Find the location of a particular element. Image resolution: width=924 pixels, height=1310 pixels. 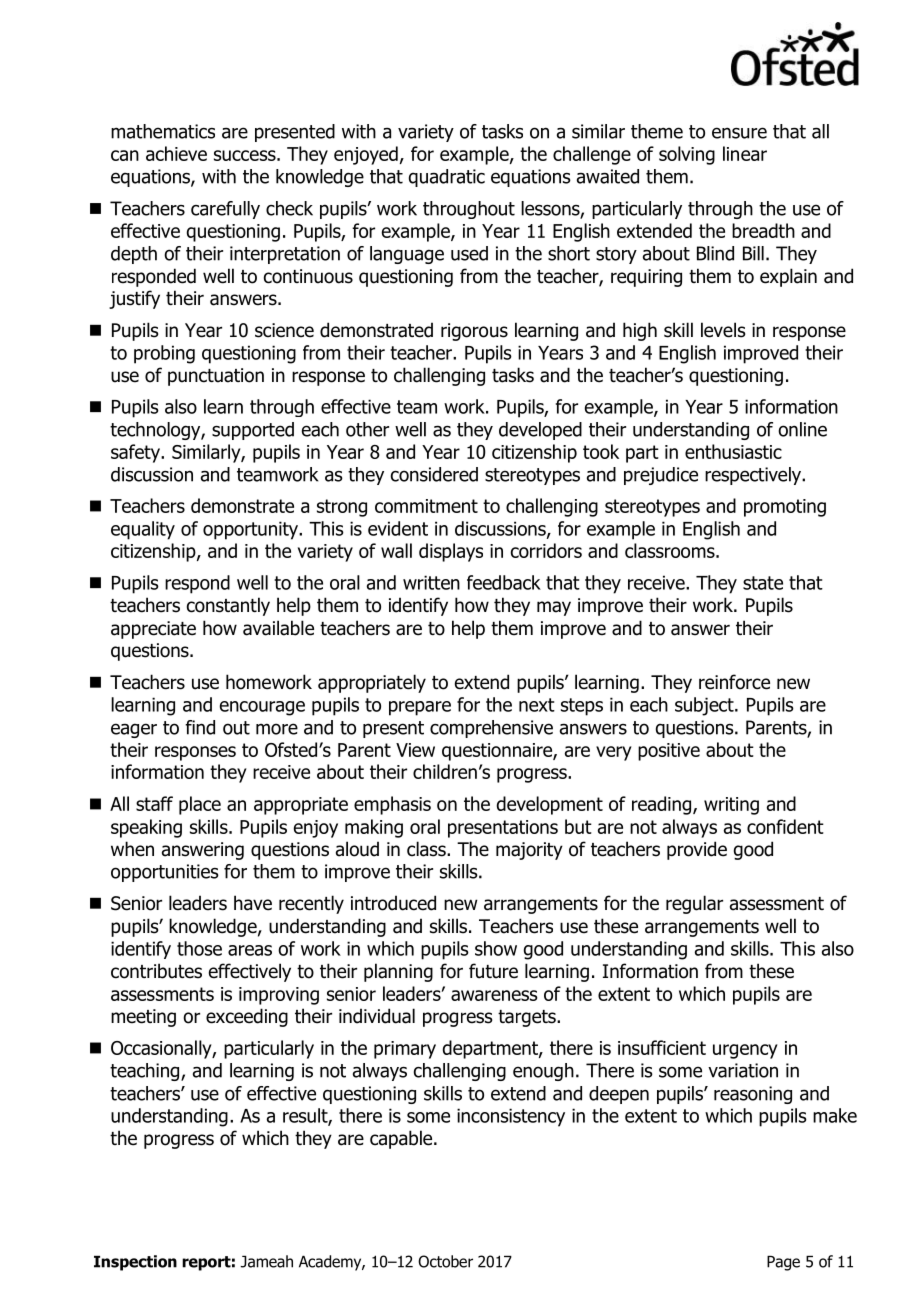

comprehensive is located at coordinates (491, 729).
